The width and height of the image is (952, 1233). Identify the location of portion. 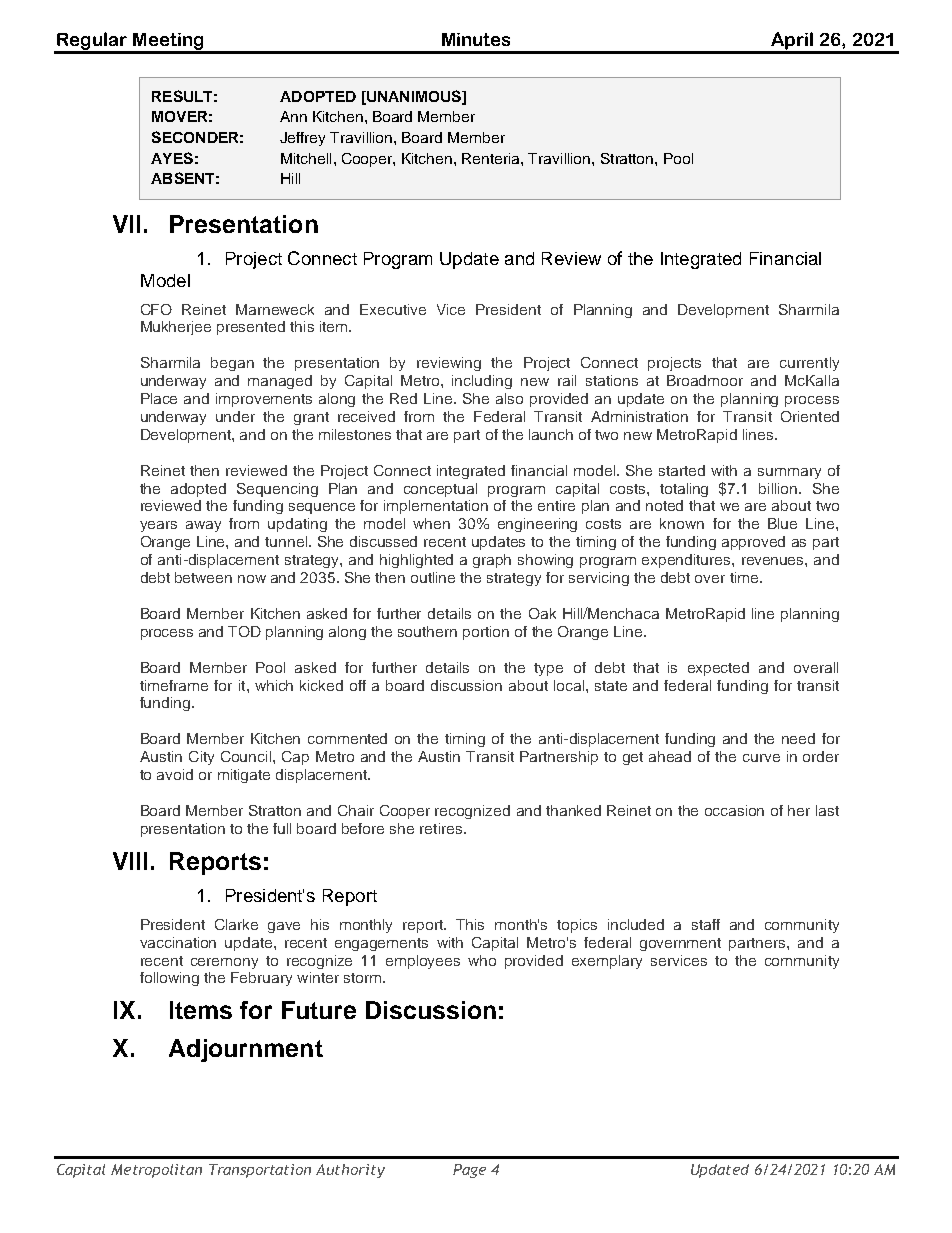
(486, 633).
